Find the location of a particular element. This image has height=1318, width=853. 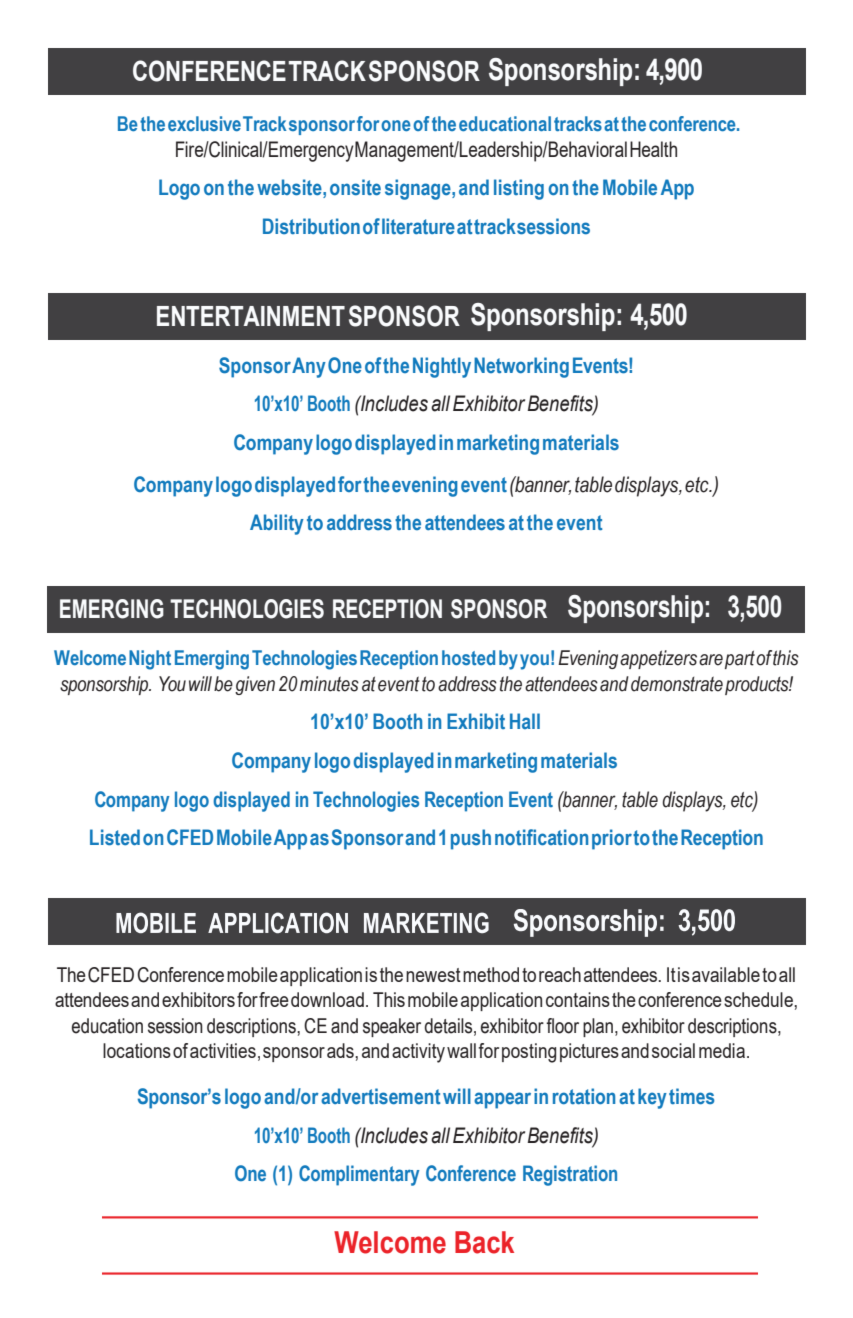

Ability is located at coordinates (277, 524).
